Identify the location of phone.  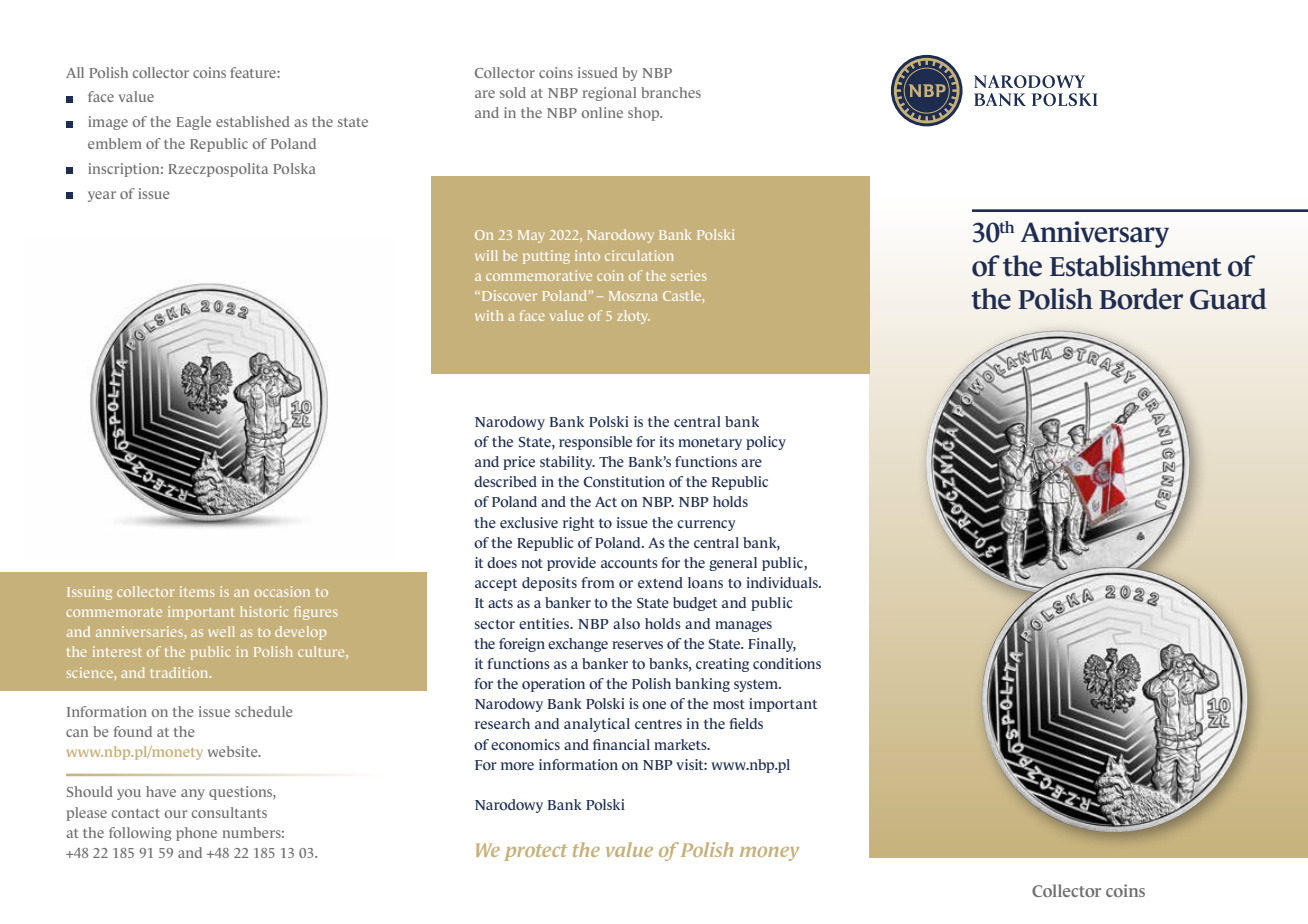
(196, 834).
